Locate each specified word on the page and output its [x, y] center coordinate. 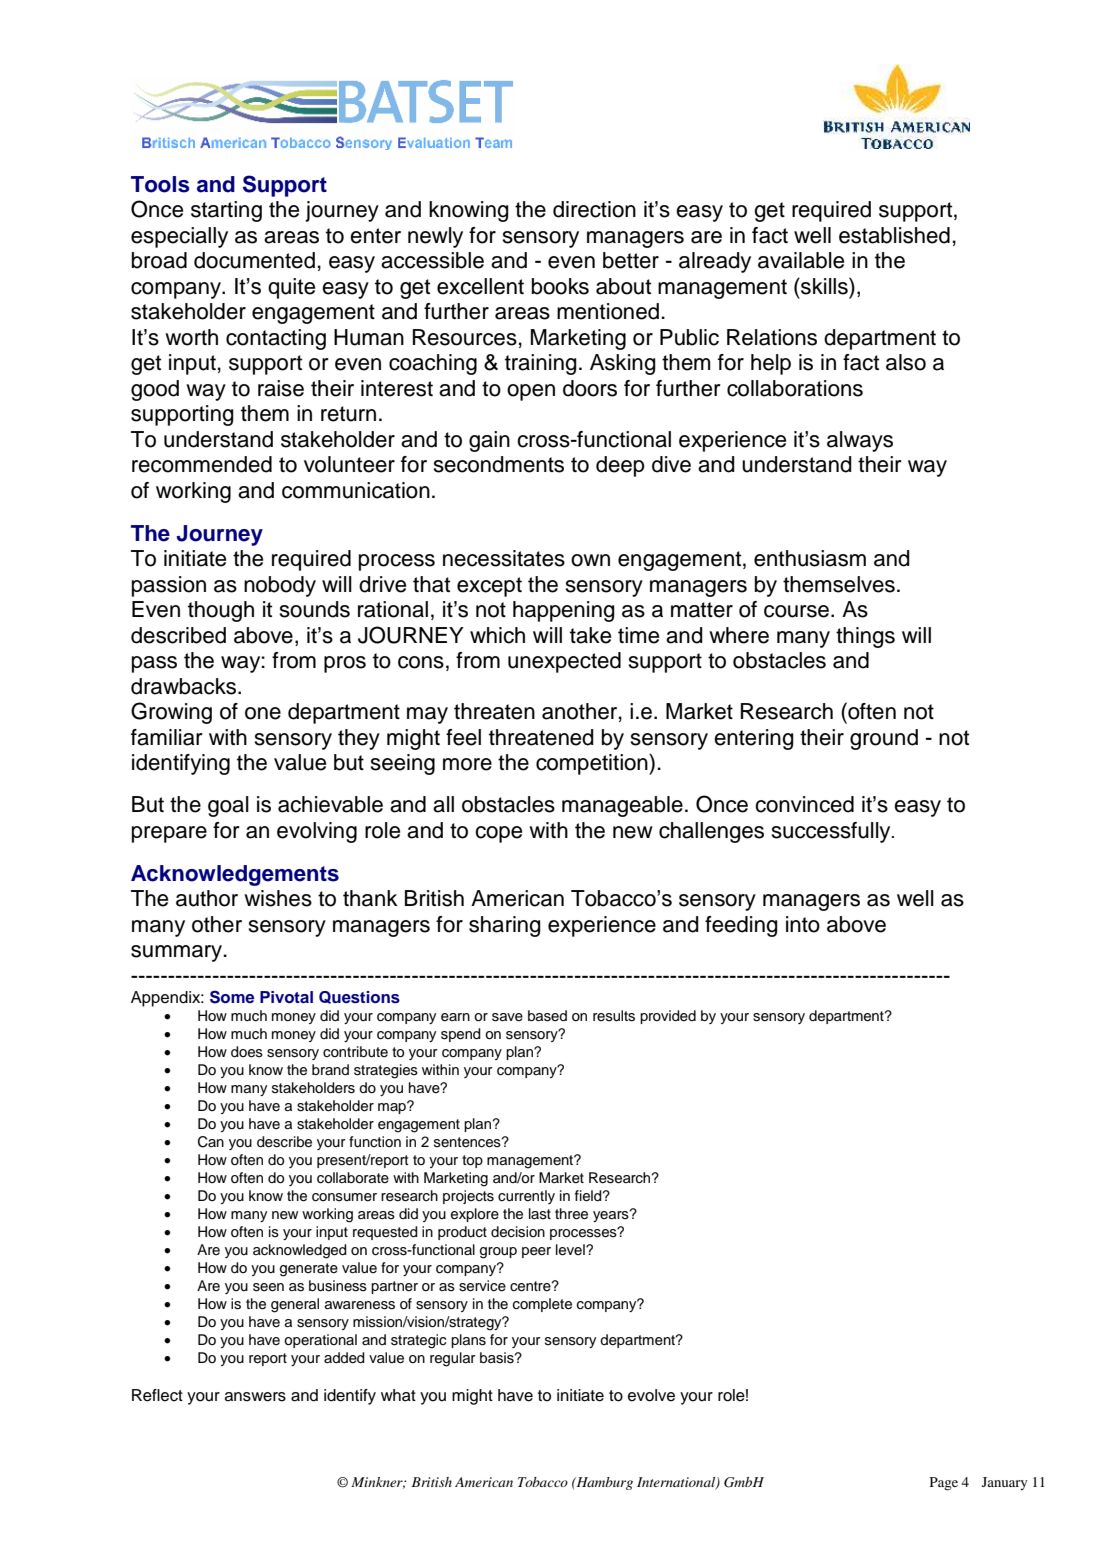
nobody [280, 586]
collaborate [353, 1178]
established [894, 235]
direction [594, 209]
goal [228, 806]
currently [526, 1197]
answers [255, 1397]
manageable [622, 806]
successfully [832, 832]
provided [668, 1017]
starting [226, 211]
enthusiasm [810, 558]
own [590, 560]
